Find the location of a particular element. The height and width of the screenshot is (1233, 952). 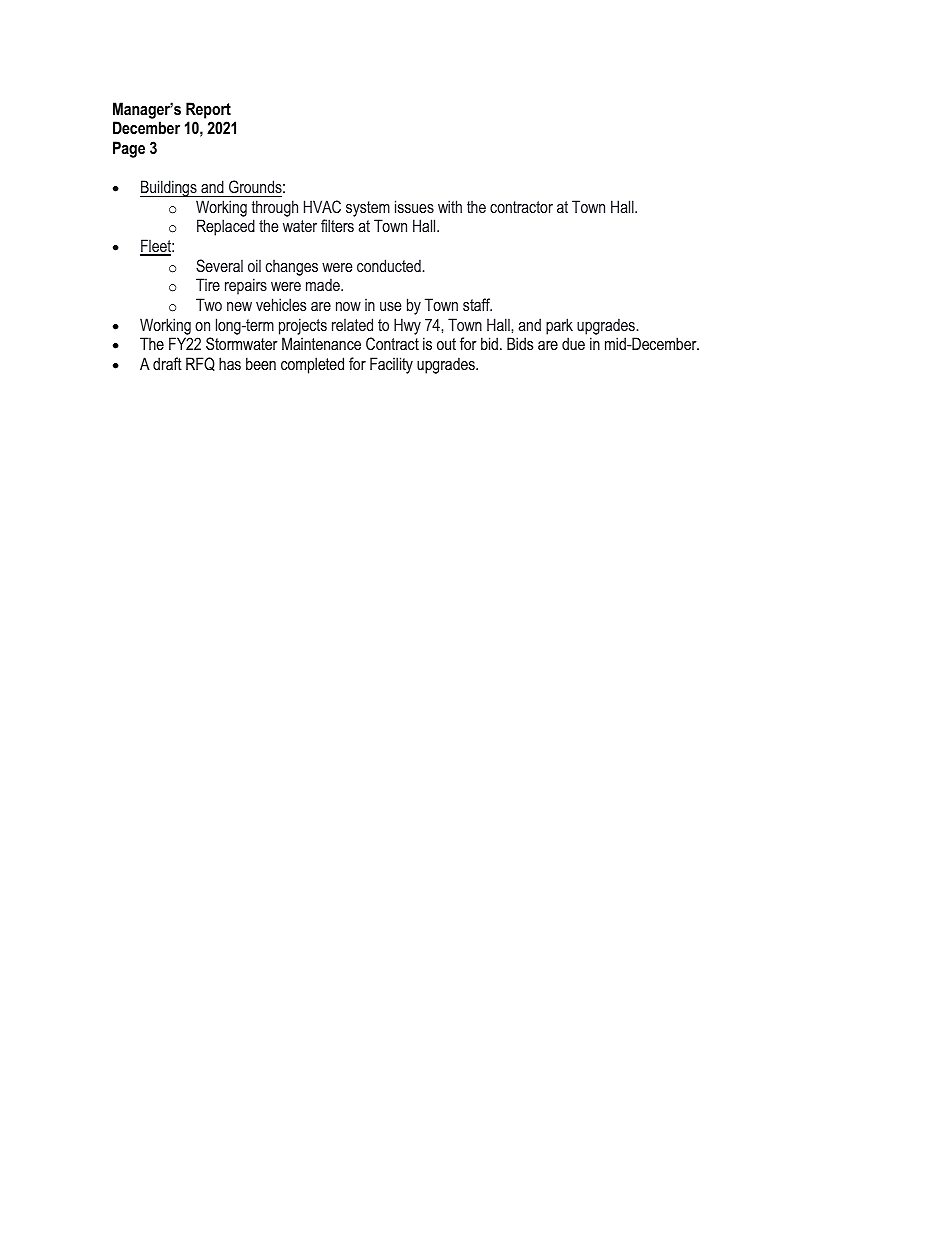

staff is located at coordinates (477, 304).
